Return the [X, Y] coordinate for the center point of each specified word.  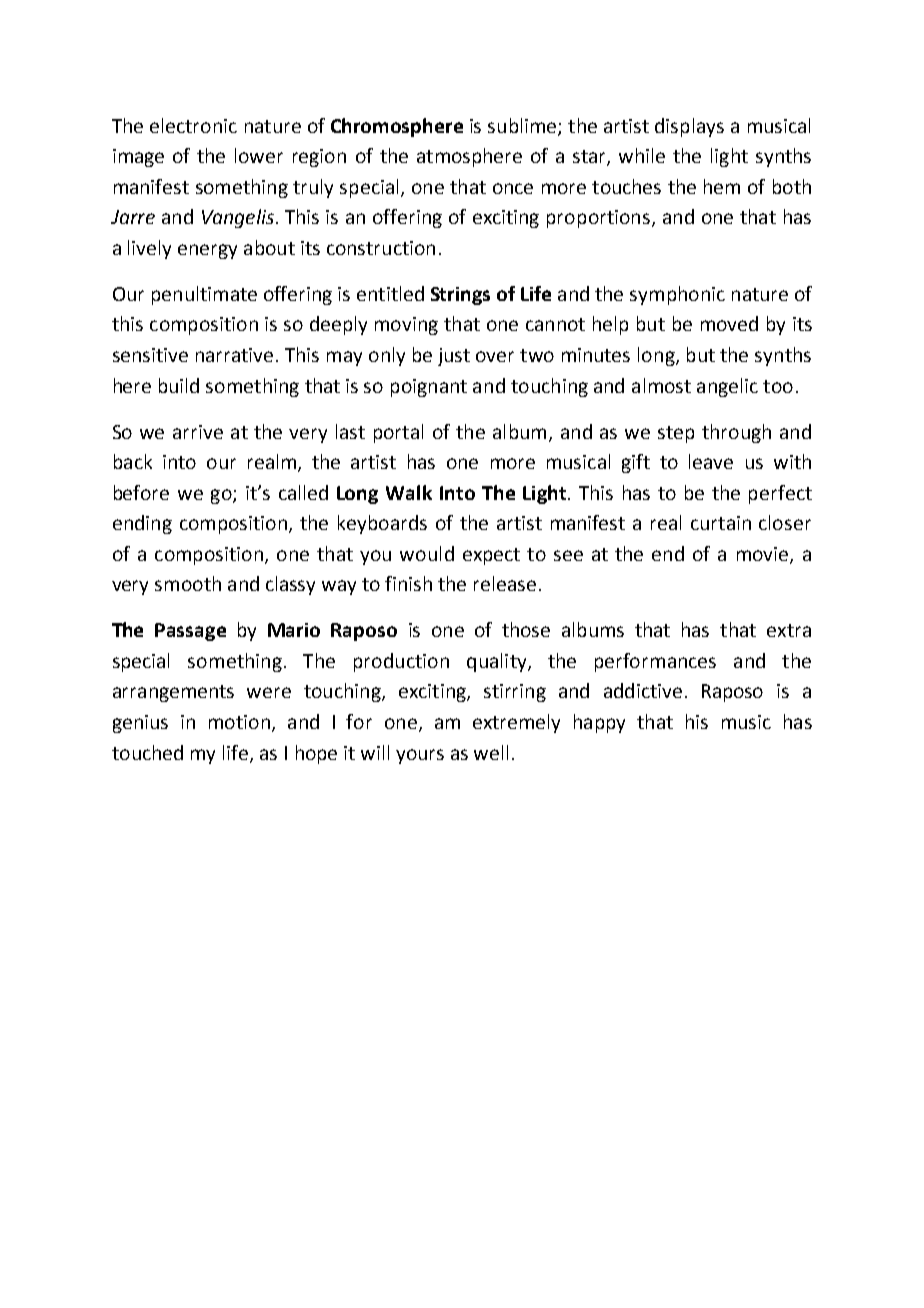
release [505, 583]
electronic [193, 125]
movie [764, 555]
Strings [460, 296]
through [736, 433]
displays [689, 127]
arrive [198, 432]
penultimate [204, 295]
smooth [188, 583]
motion [239, 722]
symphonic [677, 295]
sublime [523, 126]
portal [398, 433]
